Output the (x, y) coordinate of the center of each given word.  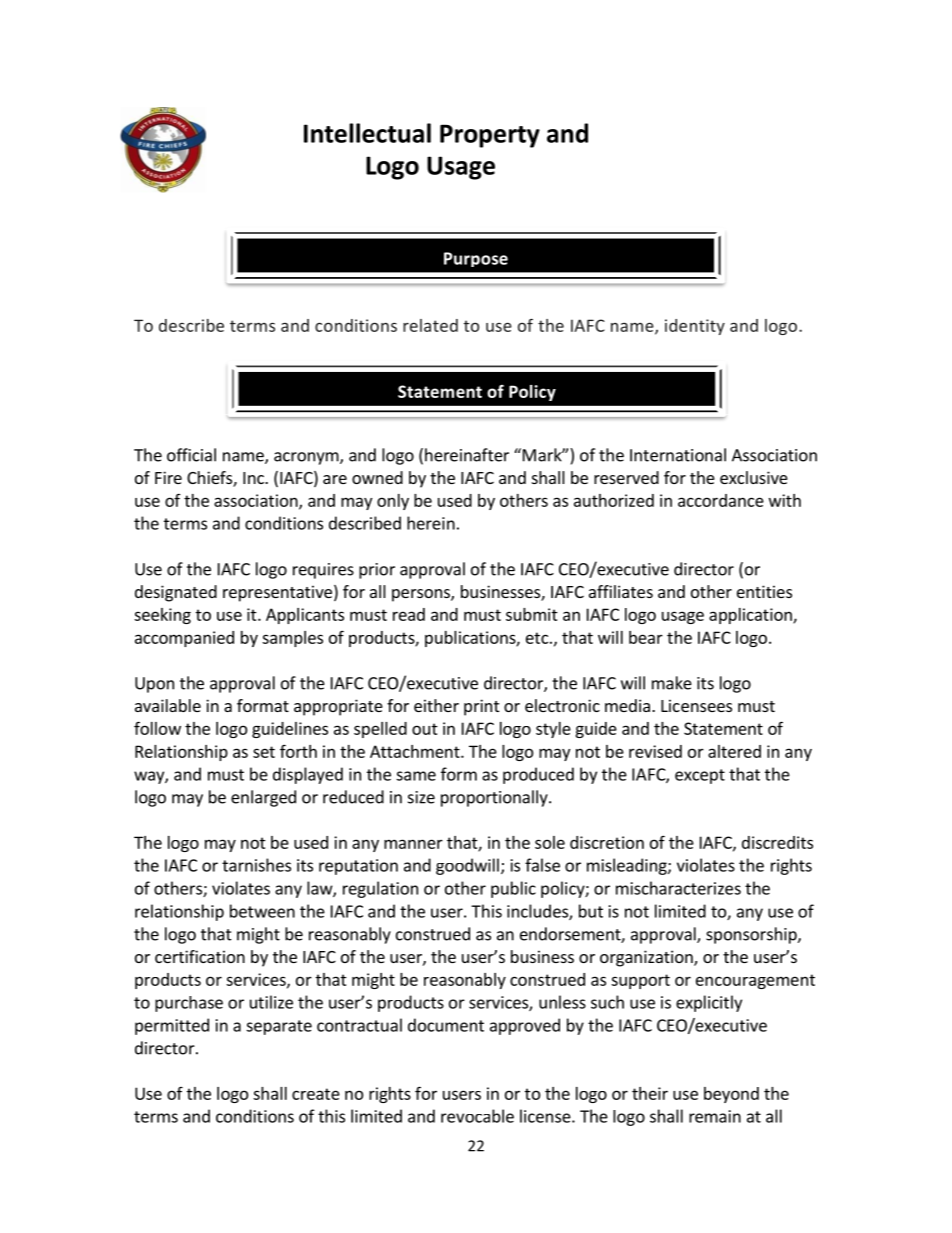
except (700, 776)
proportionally (495, 798)
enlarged (263, 798)
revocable (477, 1116)
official (191, 455)
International (678, 455)
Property (490, 136)
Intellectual (367, 133)
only (393, 502)
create (316, 1094)
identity (695, 327)
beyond (731, 1095)
